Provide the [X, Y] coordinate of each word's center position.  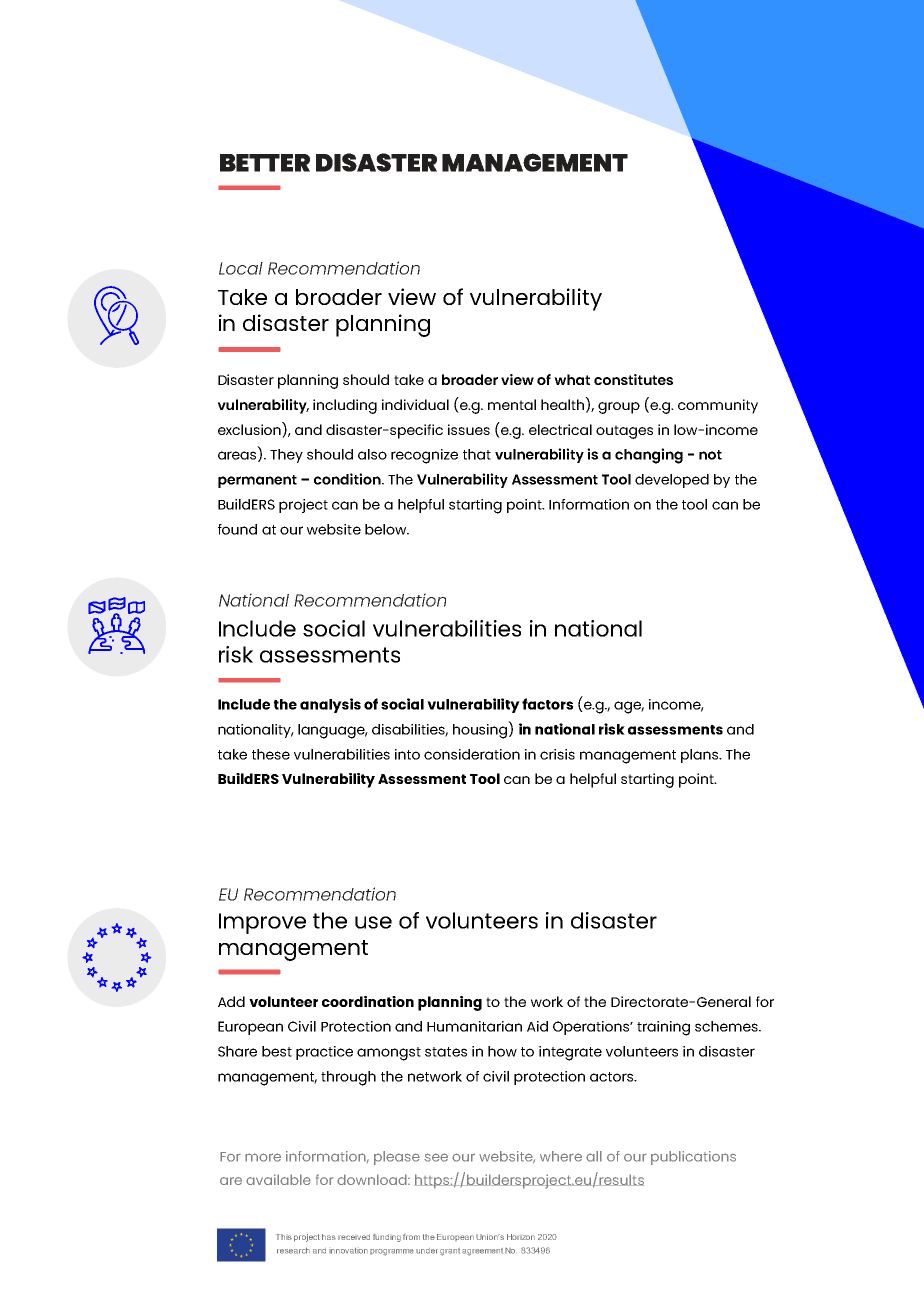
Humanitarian [474, 1026]
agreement [482, 1252]
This [284, 1237]
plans [701, 756]
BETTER [265, 163]
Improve [262, 923]
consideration [472, 754]
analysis [330, 705]
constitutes [633, 379]
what [572, 379]
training [663, 1028]
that [477, 454]
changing [649, 456]
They [286, 456]
